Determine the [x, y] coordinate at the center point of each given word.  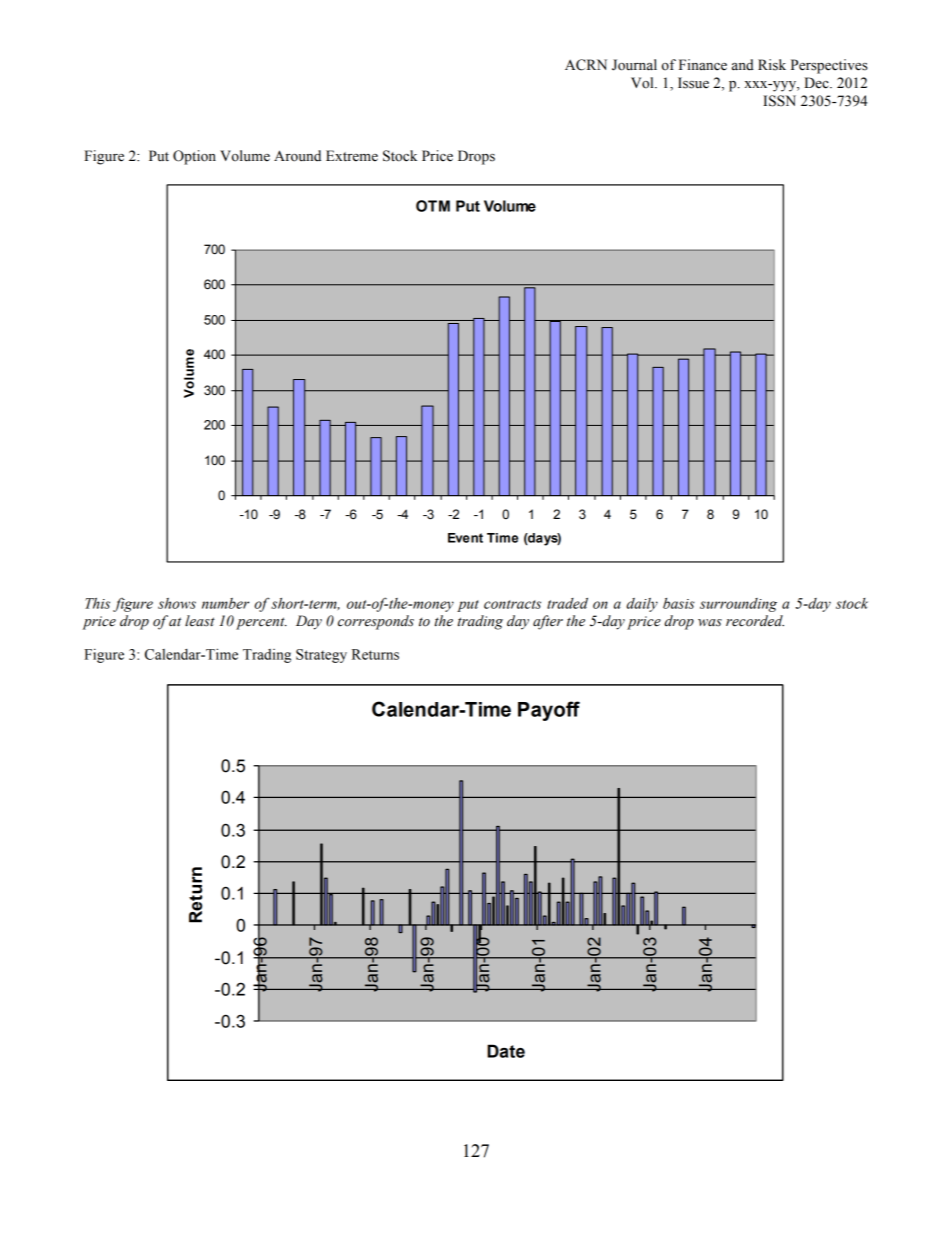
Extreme [352, 156]
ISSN [779, 101]
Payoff [549, 711]
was [710, 623]
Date [506, 1051]
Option [194, 157]
